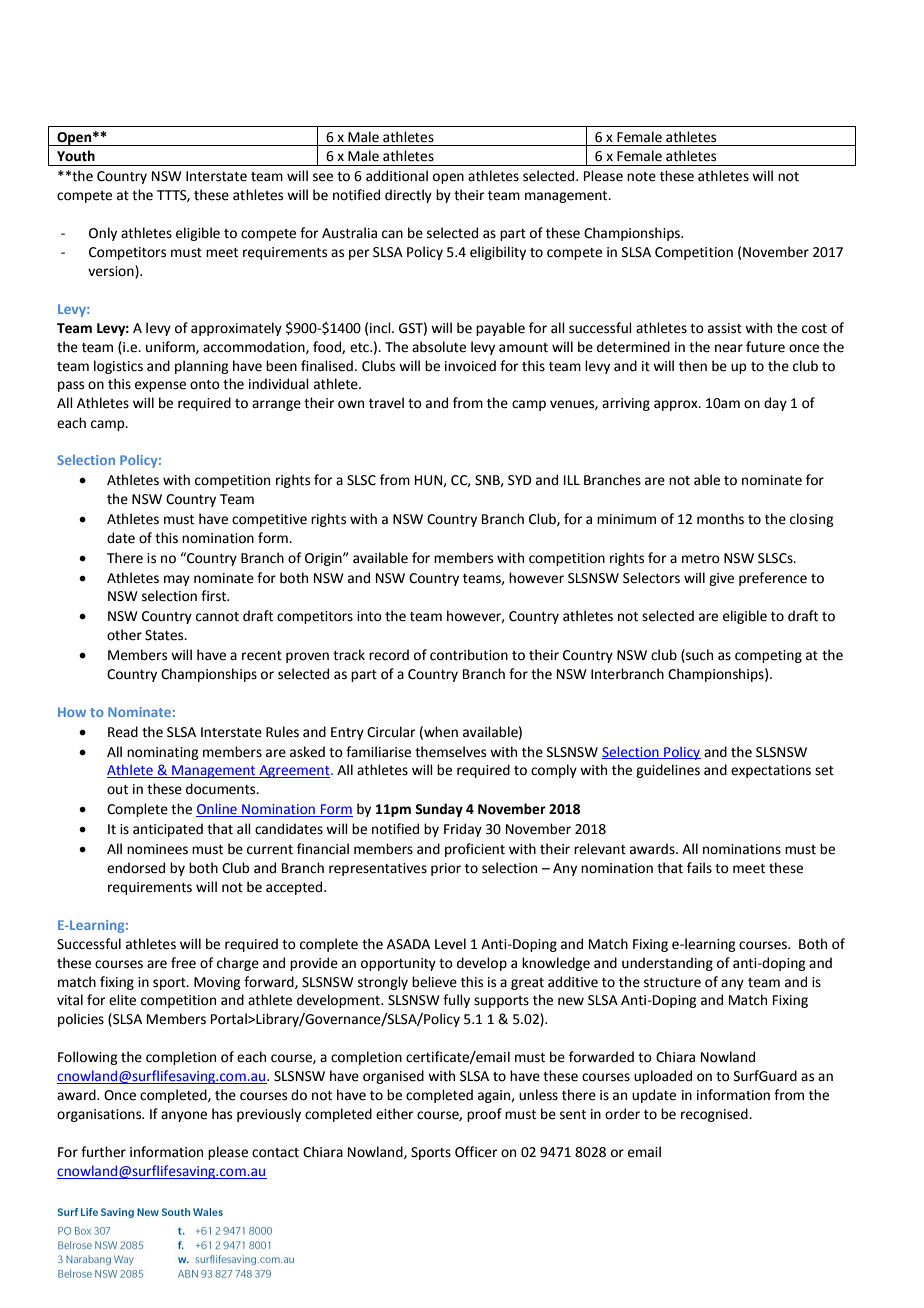  Describe the element at coordinates (641, 177) in the screenshot. I see `note` at that location.
